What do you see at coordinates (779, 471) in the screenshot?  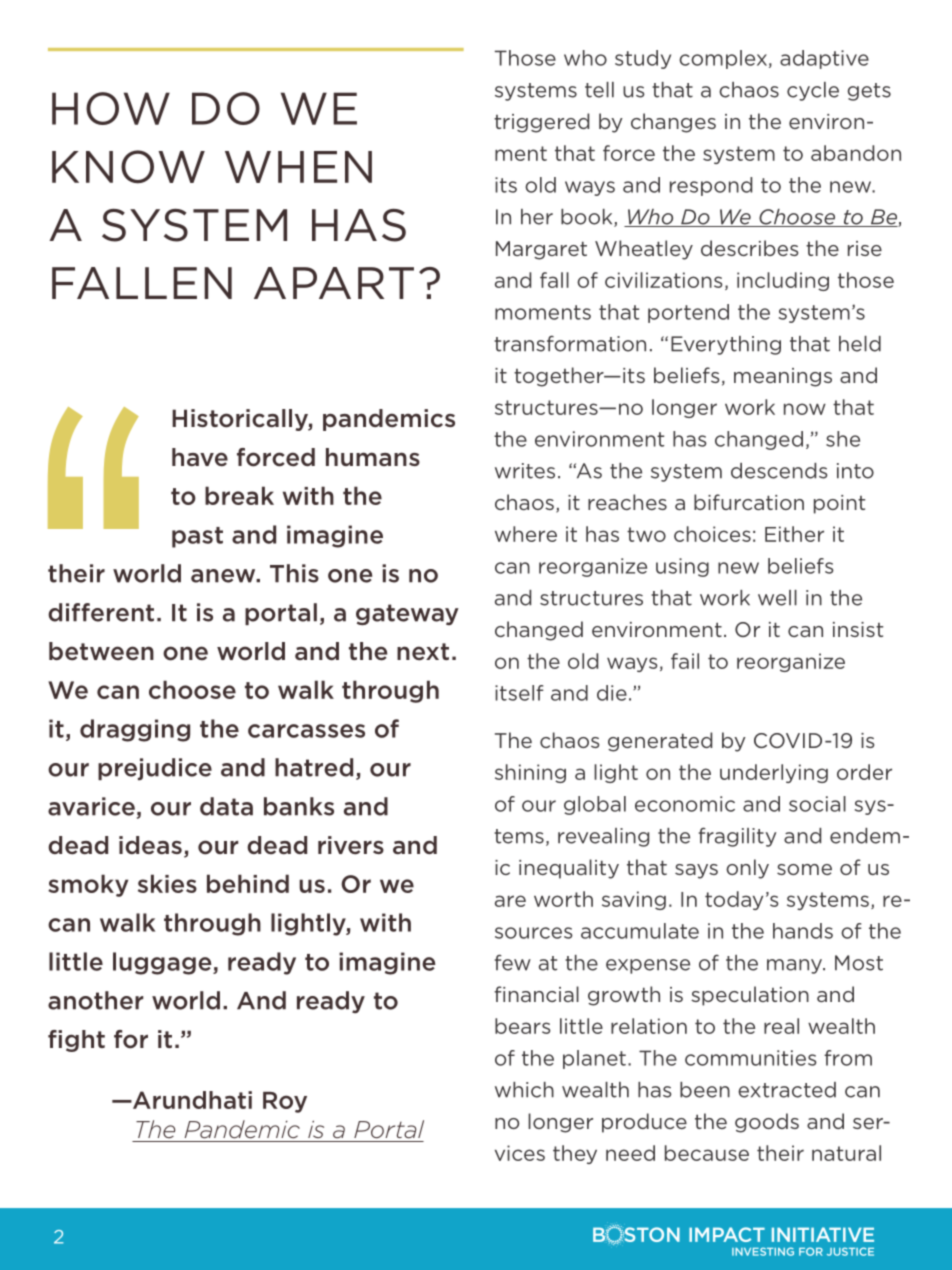 I see `descends` at bounding box center [779, 471].
